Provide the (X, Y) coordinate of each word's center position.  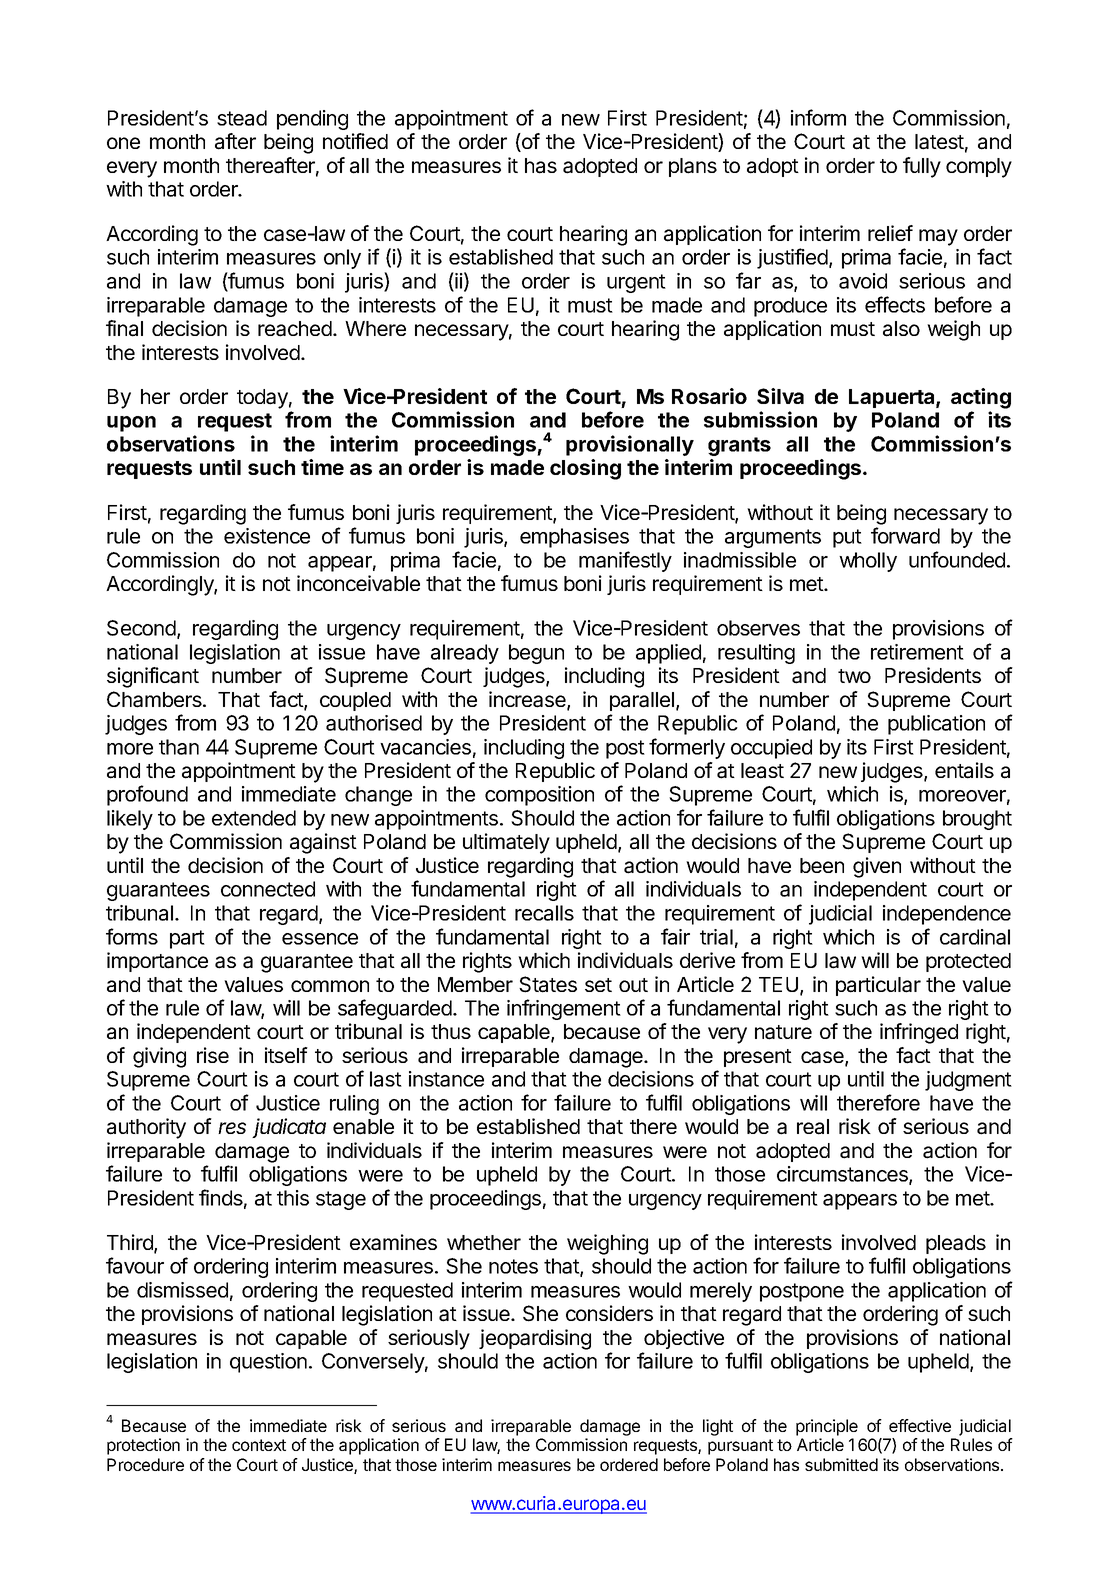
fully (922, 167)
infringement (564, 1009)
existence (267, 536)
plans (693, 167)
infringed (919, 1033)
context (259, 1445)
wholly (868, 562)
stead (242, 118)
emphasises (574, 538)
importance (157, 962)
